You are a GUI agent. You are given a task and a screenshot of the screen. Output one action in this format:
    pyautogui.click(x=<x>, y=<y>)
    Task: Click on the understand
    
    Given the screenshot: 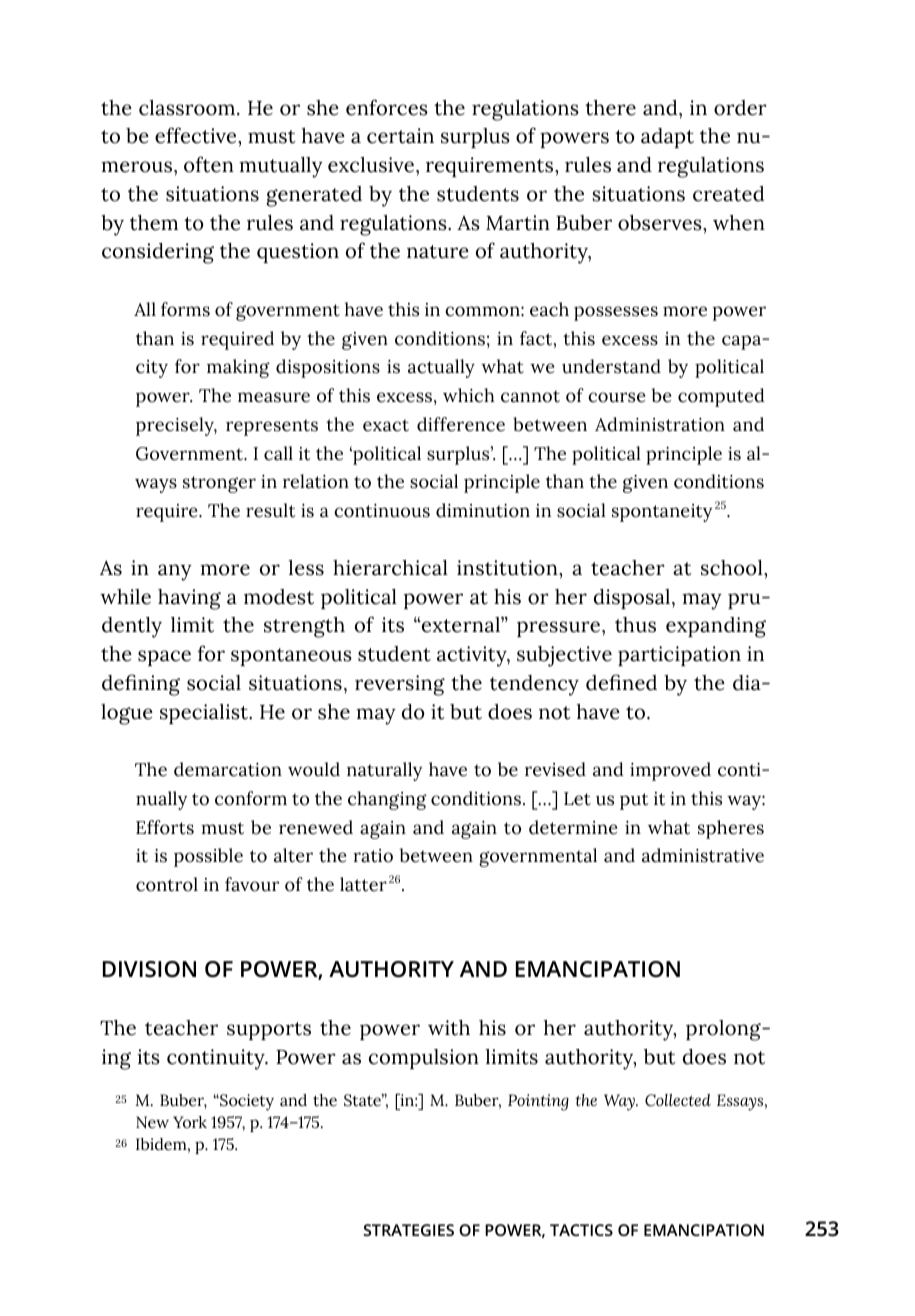 What is the action you would take?
    pyautogui.click(x=611, y=366)
